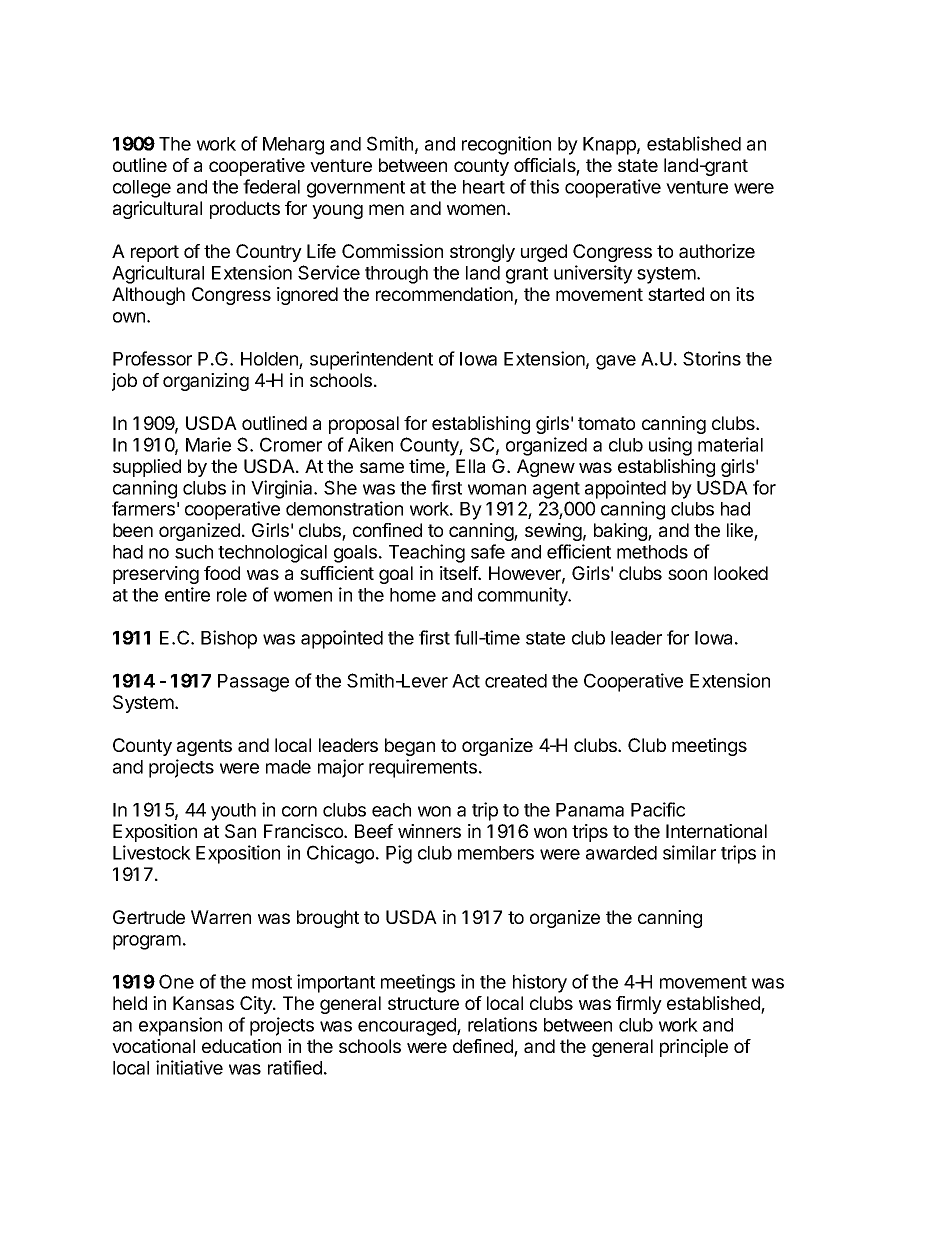 The height and width of the screenshot is (1233, 952). Describe the element at coordinates (152, 852) in the screenshot. I see `Livestock` at that location.
